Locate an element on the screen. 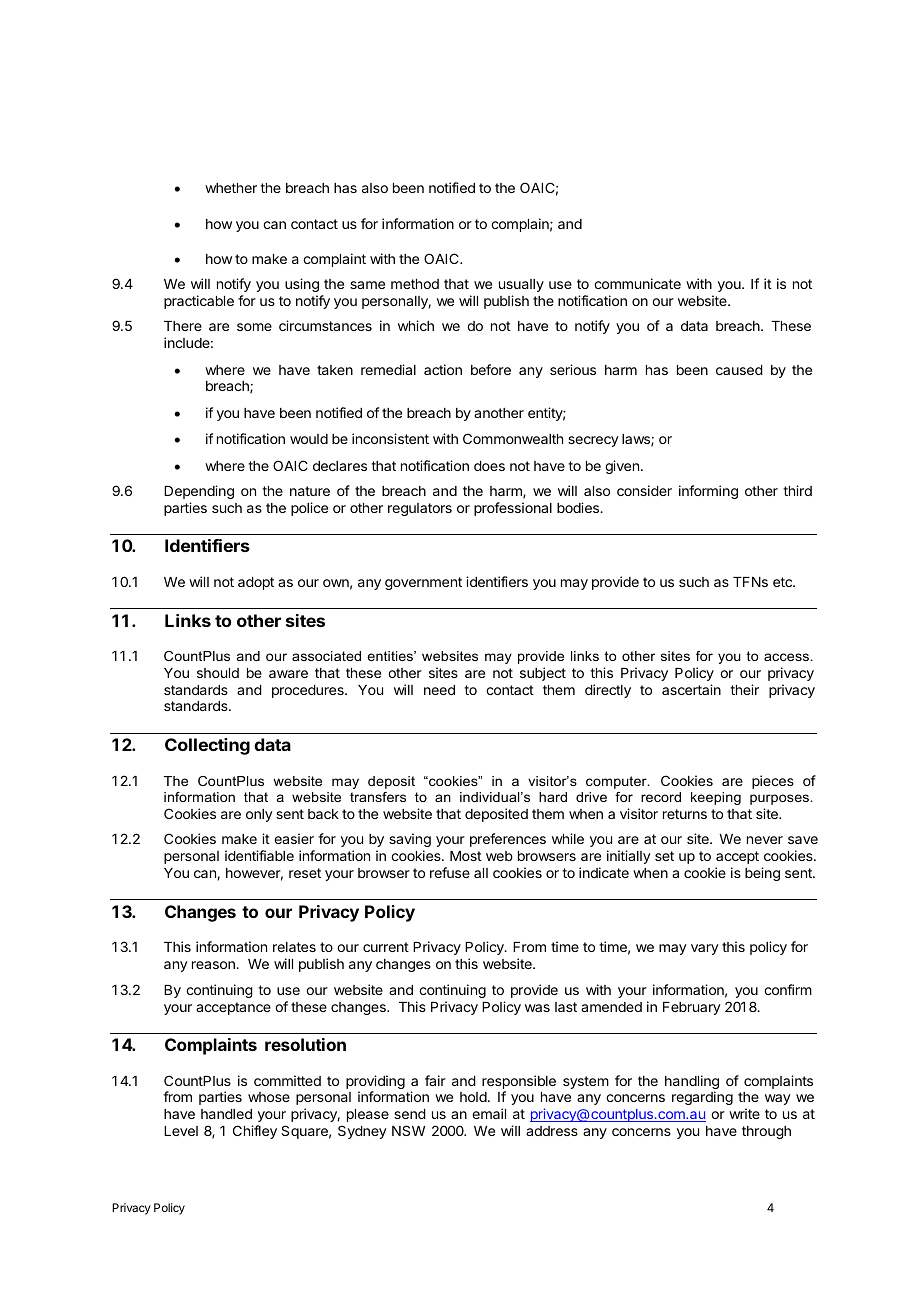  communicate is located at coordinates (637, 283).
